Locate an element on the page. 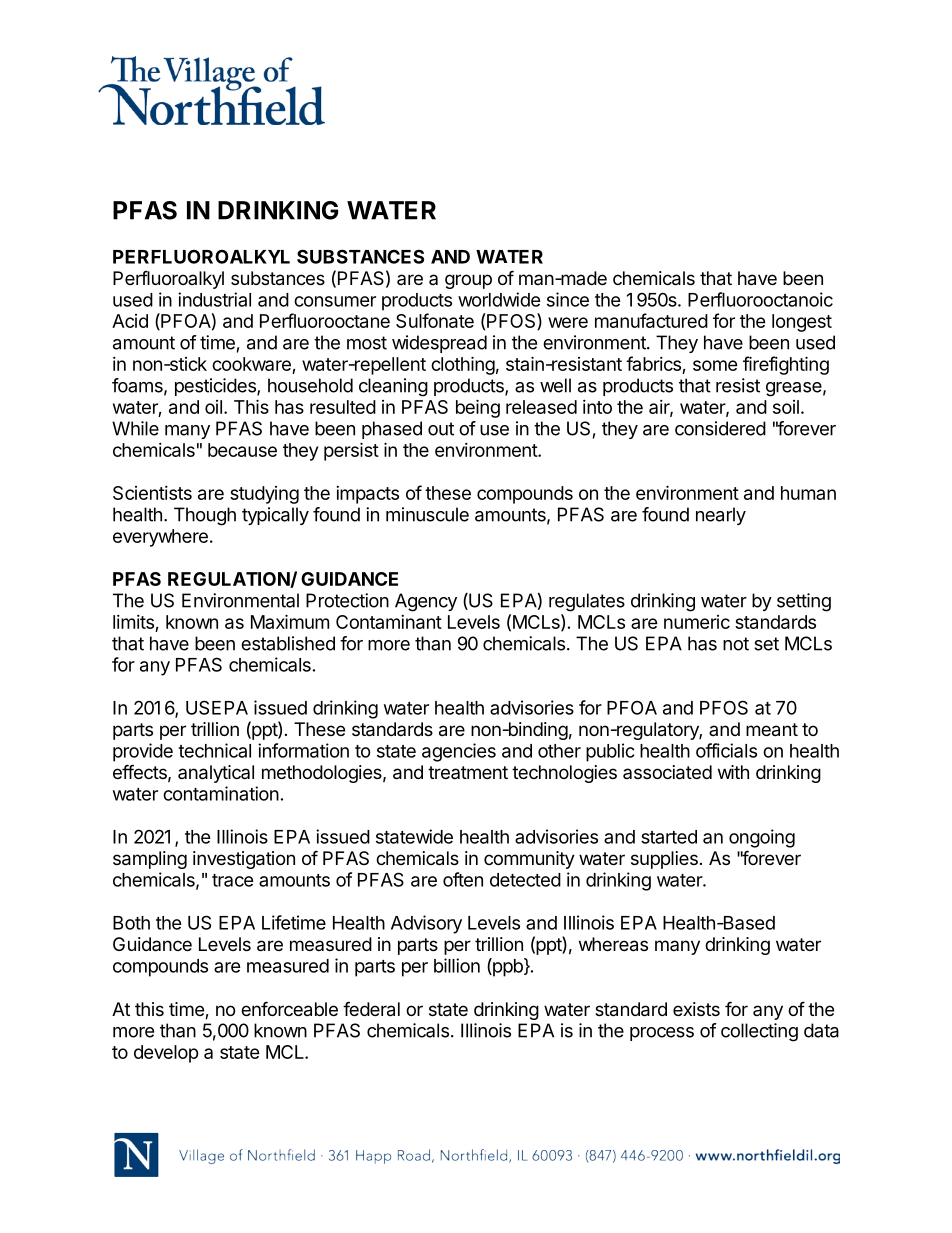 This image has height=1233, width=952. worldwide is located at coordinates (499, 299).
